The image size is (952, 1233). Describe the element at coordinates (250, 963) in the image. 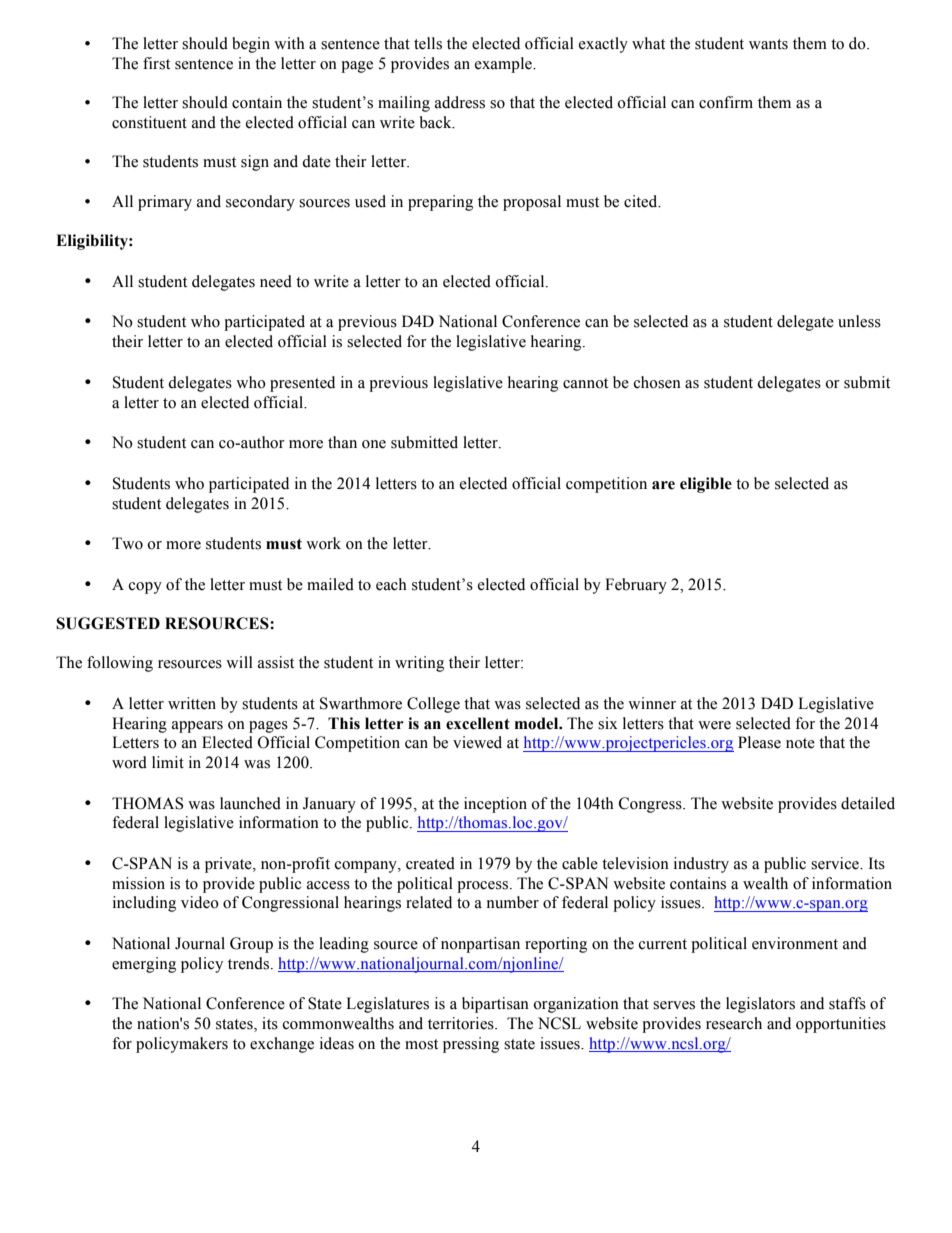

I see `trends` at that location.
